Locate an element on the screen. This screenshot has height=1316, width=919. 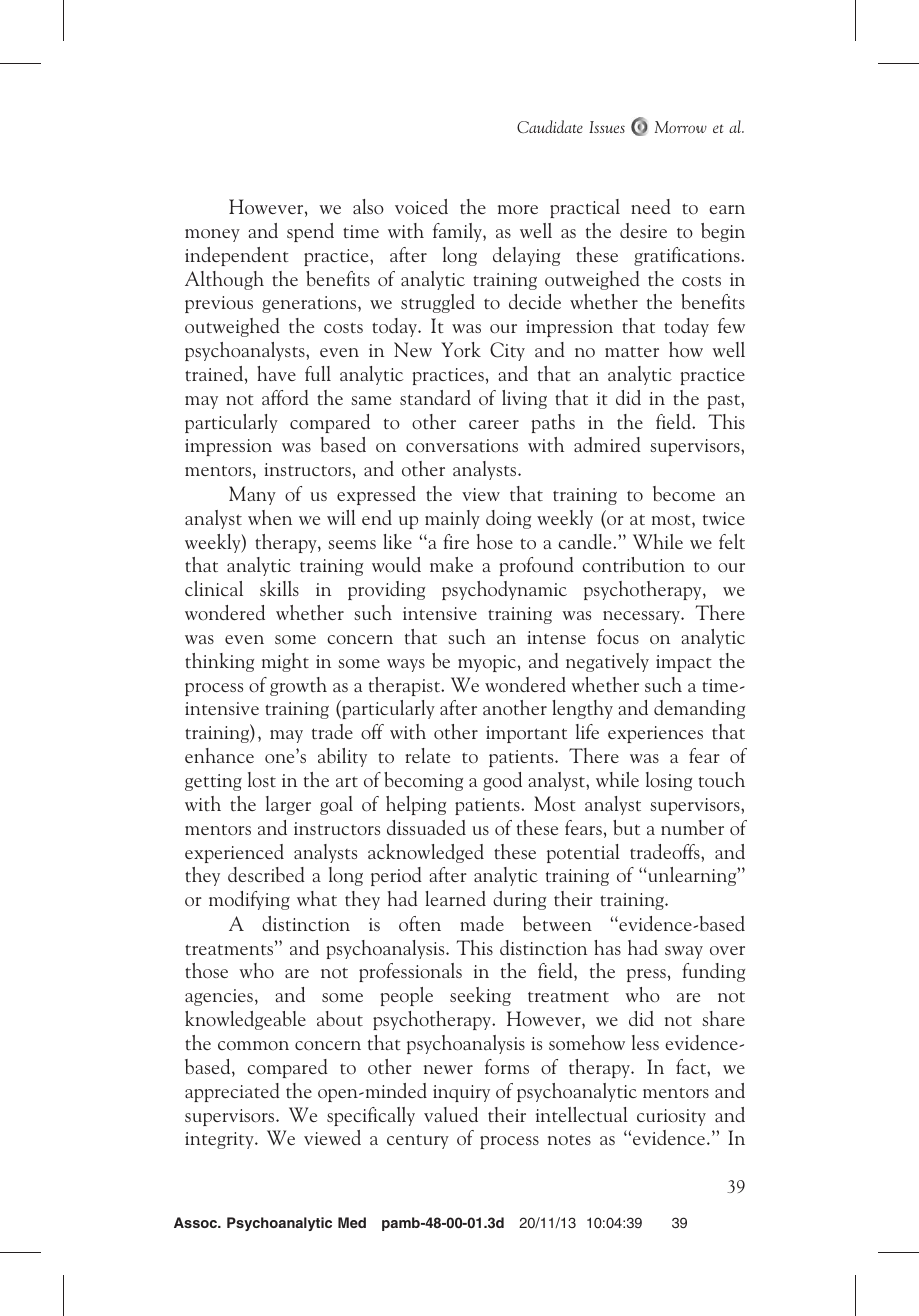
mainly is located at coordinates (452, 519).
